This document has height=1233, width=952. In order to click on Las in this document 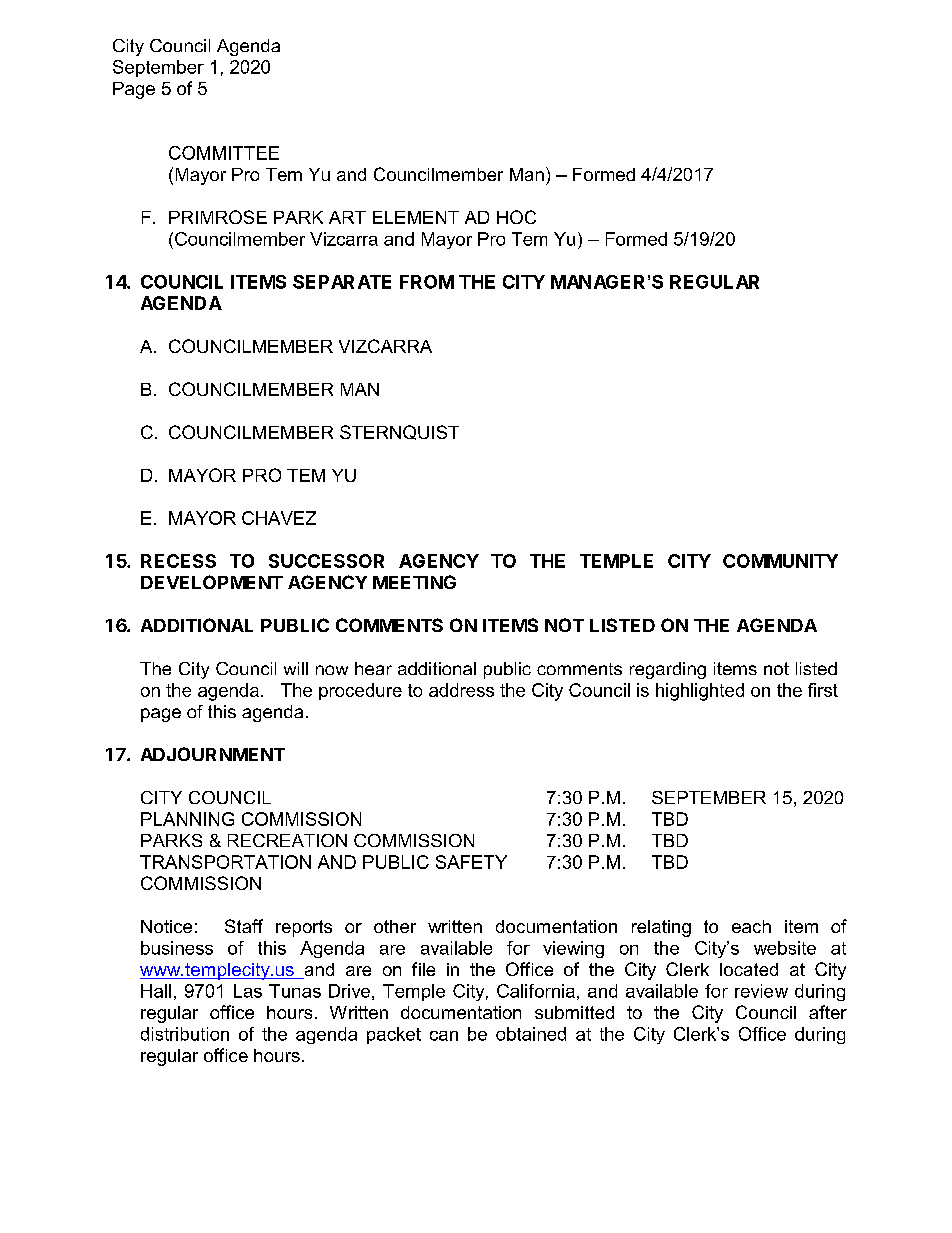, I will do `click(248, 991)`.
